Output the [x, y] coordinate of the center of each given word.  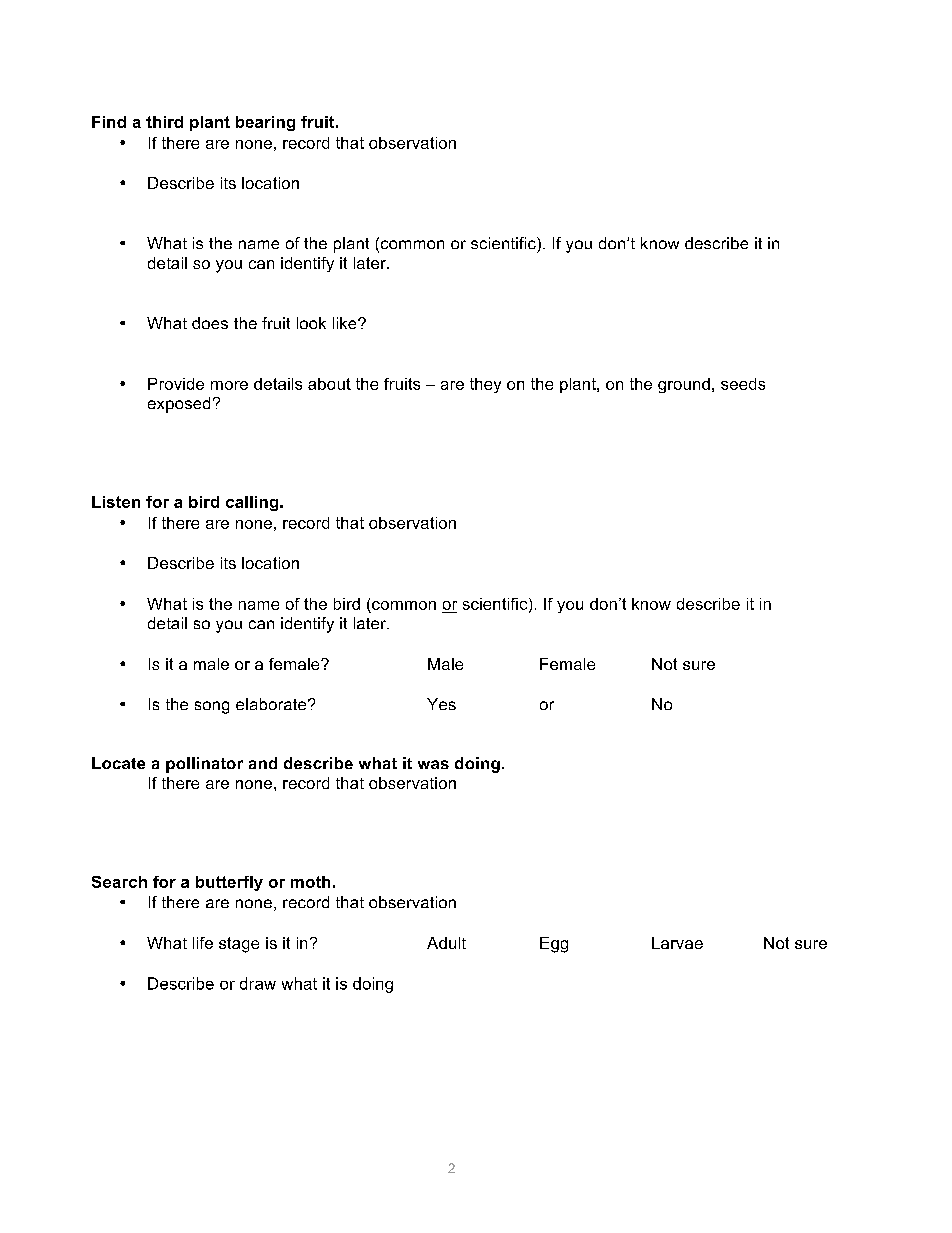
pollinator [204, 765]
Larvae [677, 943]
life [203, 943]
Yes [441, 704]
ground [684, 385]
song [212, 707]
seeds [743, 384]
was [433, 764]
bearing [265, 123]
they [485, 385]
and [263, 763]
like [346, 323]
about [329, 384]
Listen [116, 502]
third [164, 122]
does [210, 323]
